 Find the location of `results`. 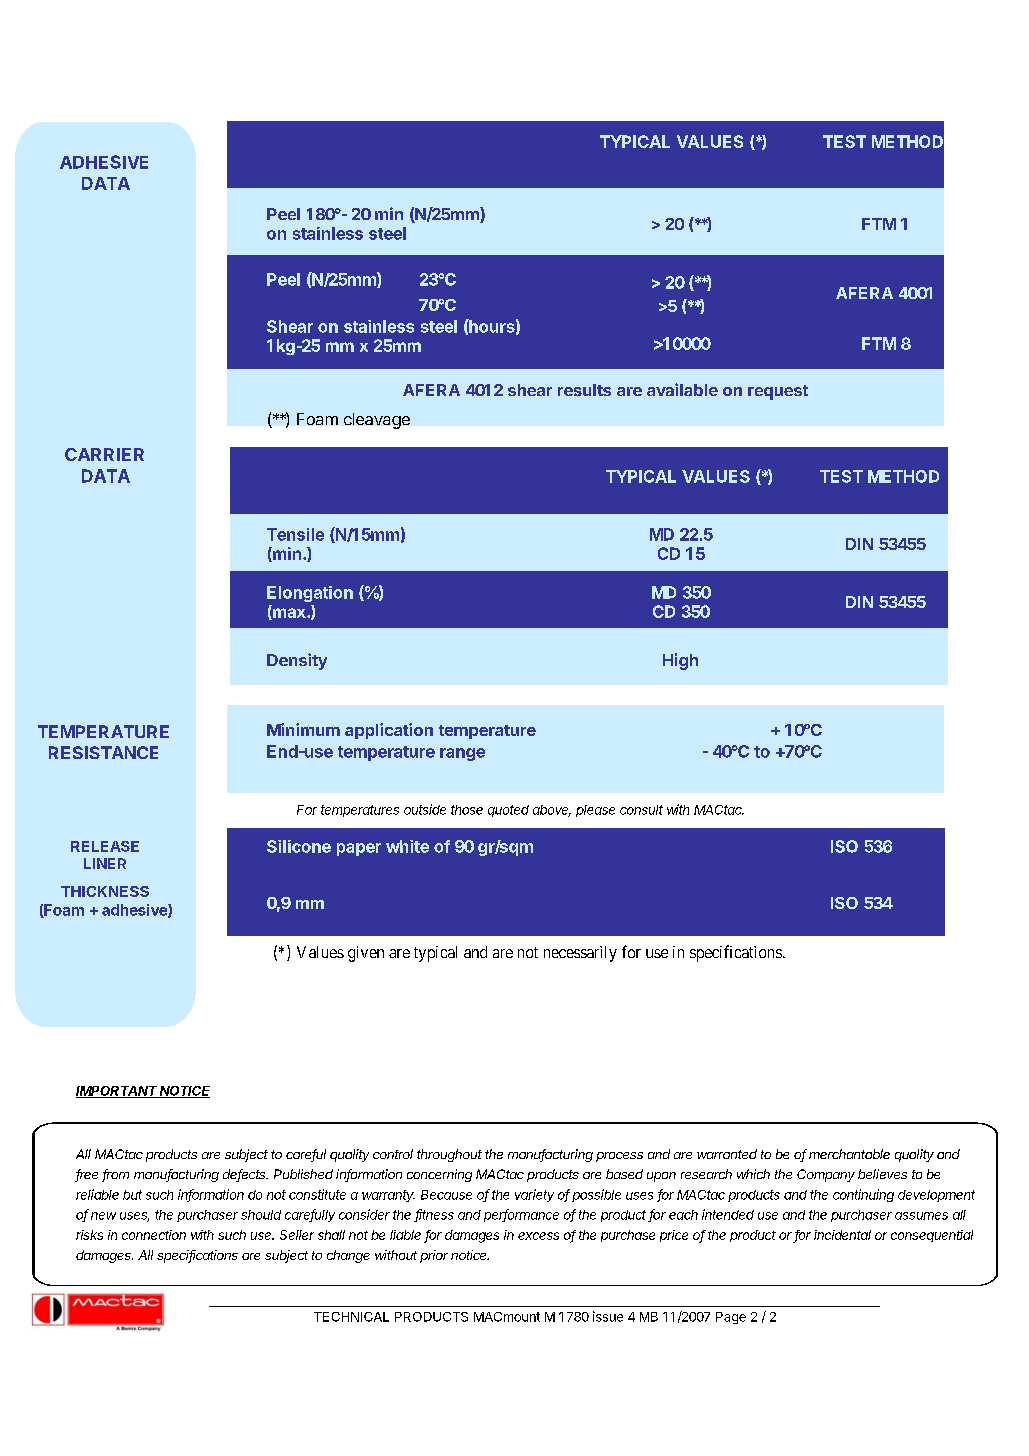

results is located at coordinates (584, 390).
